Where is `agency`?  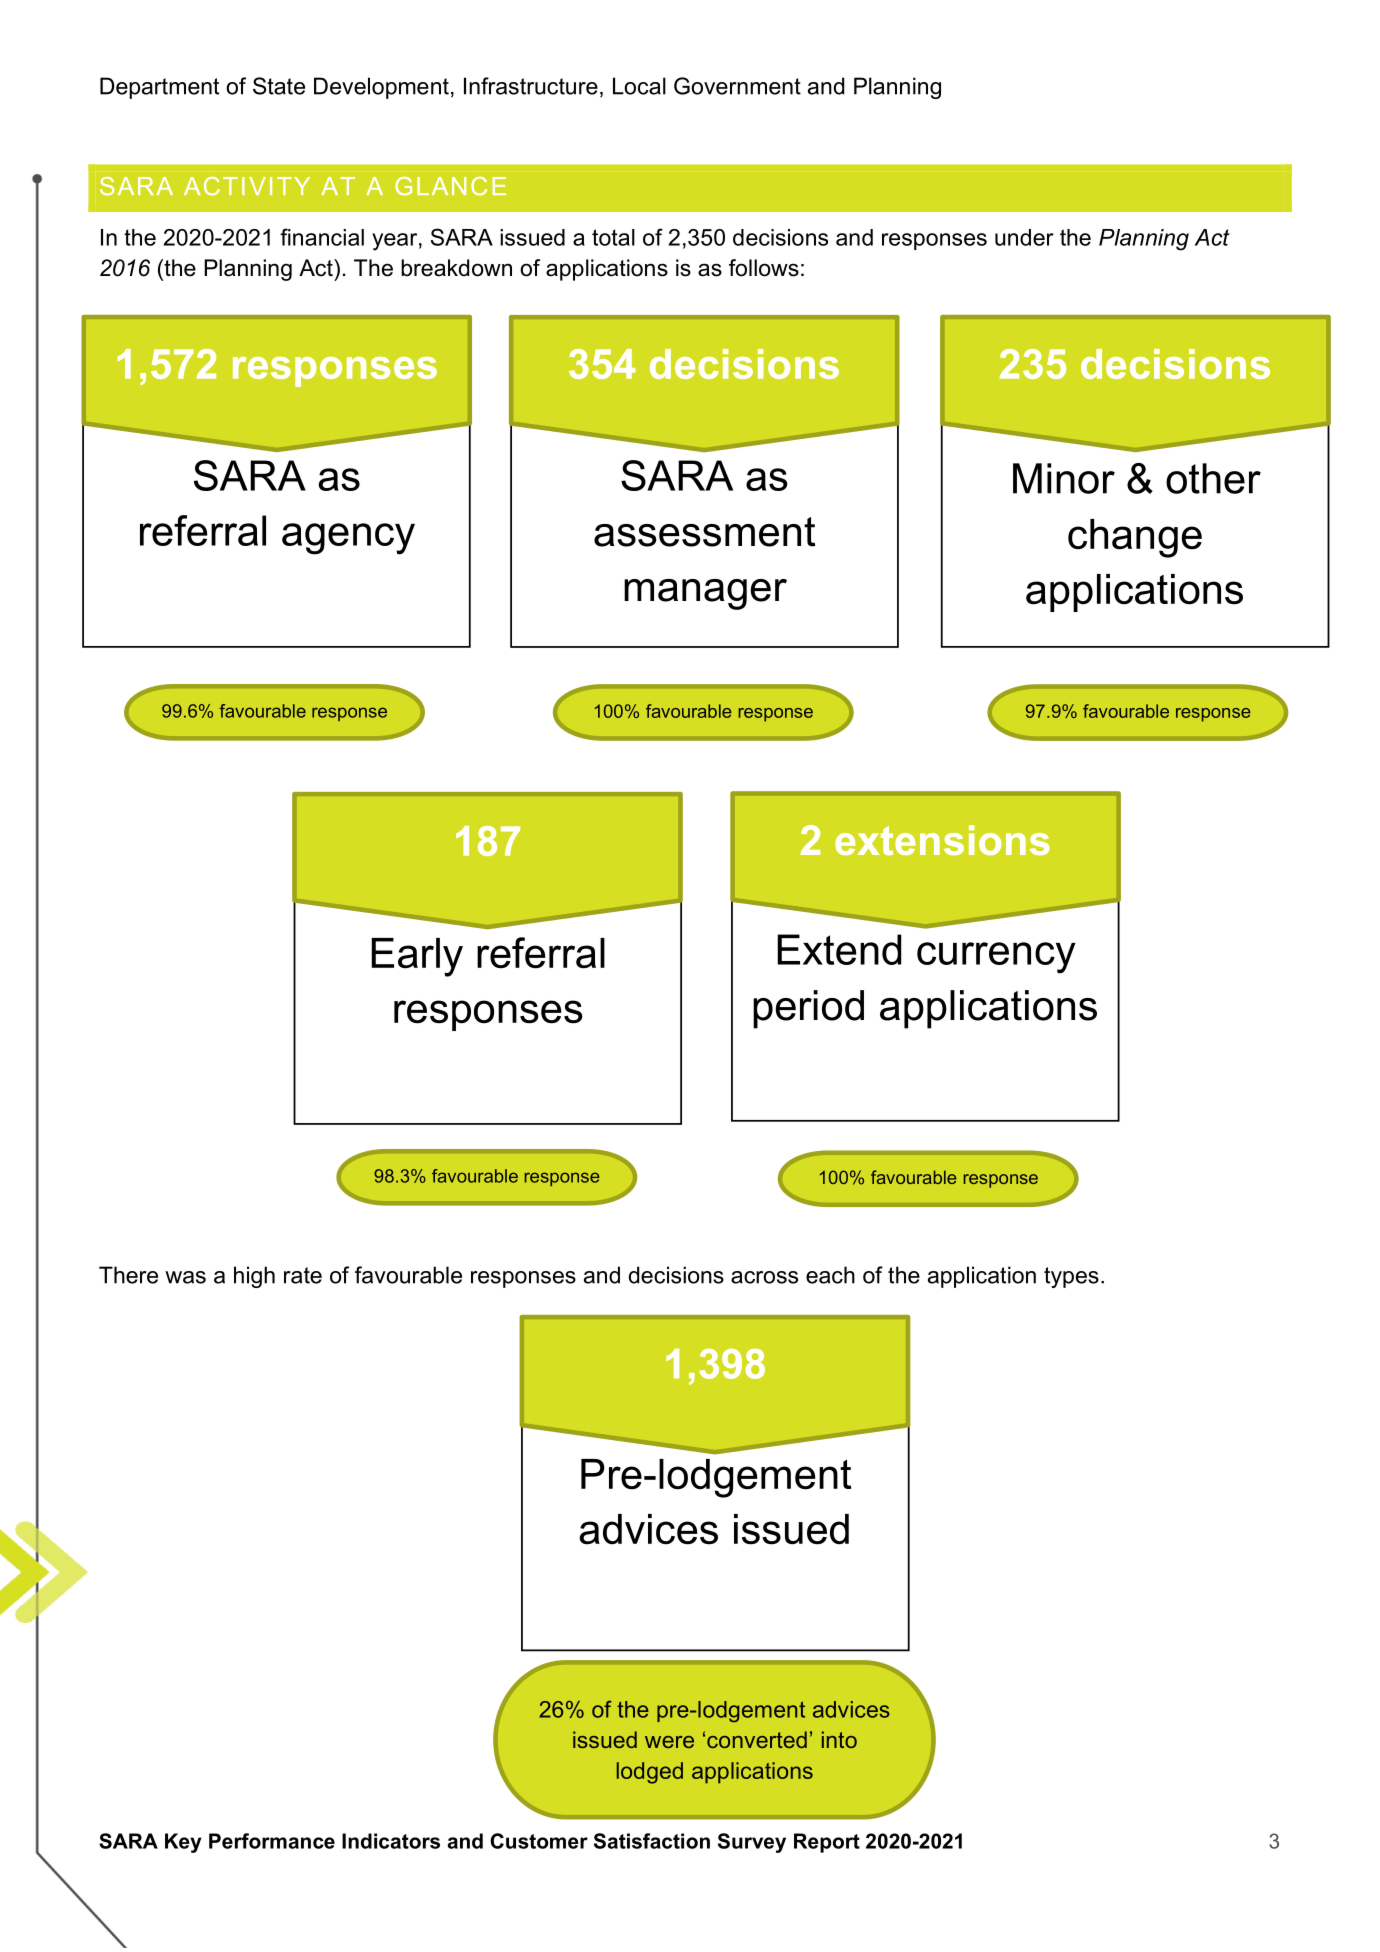
agency is located at coordinates (348, 539).
